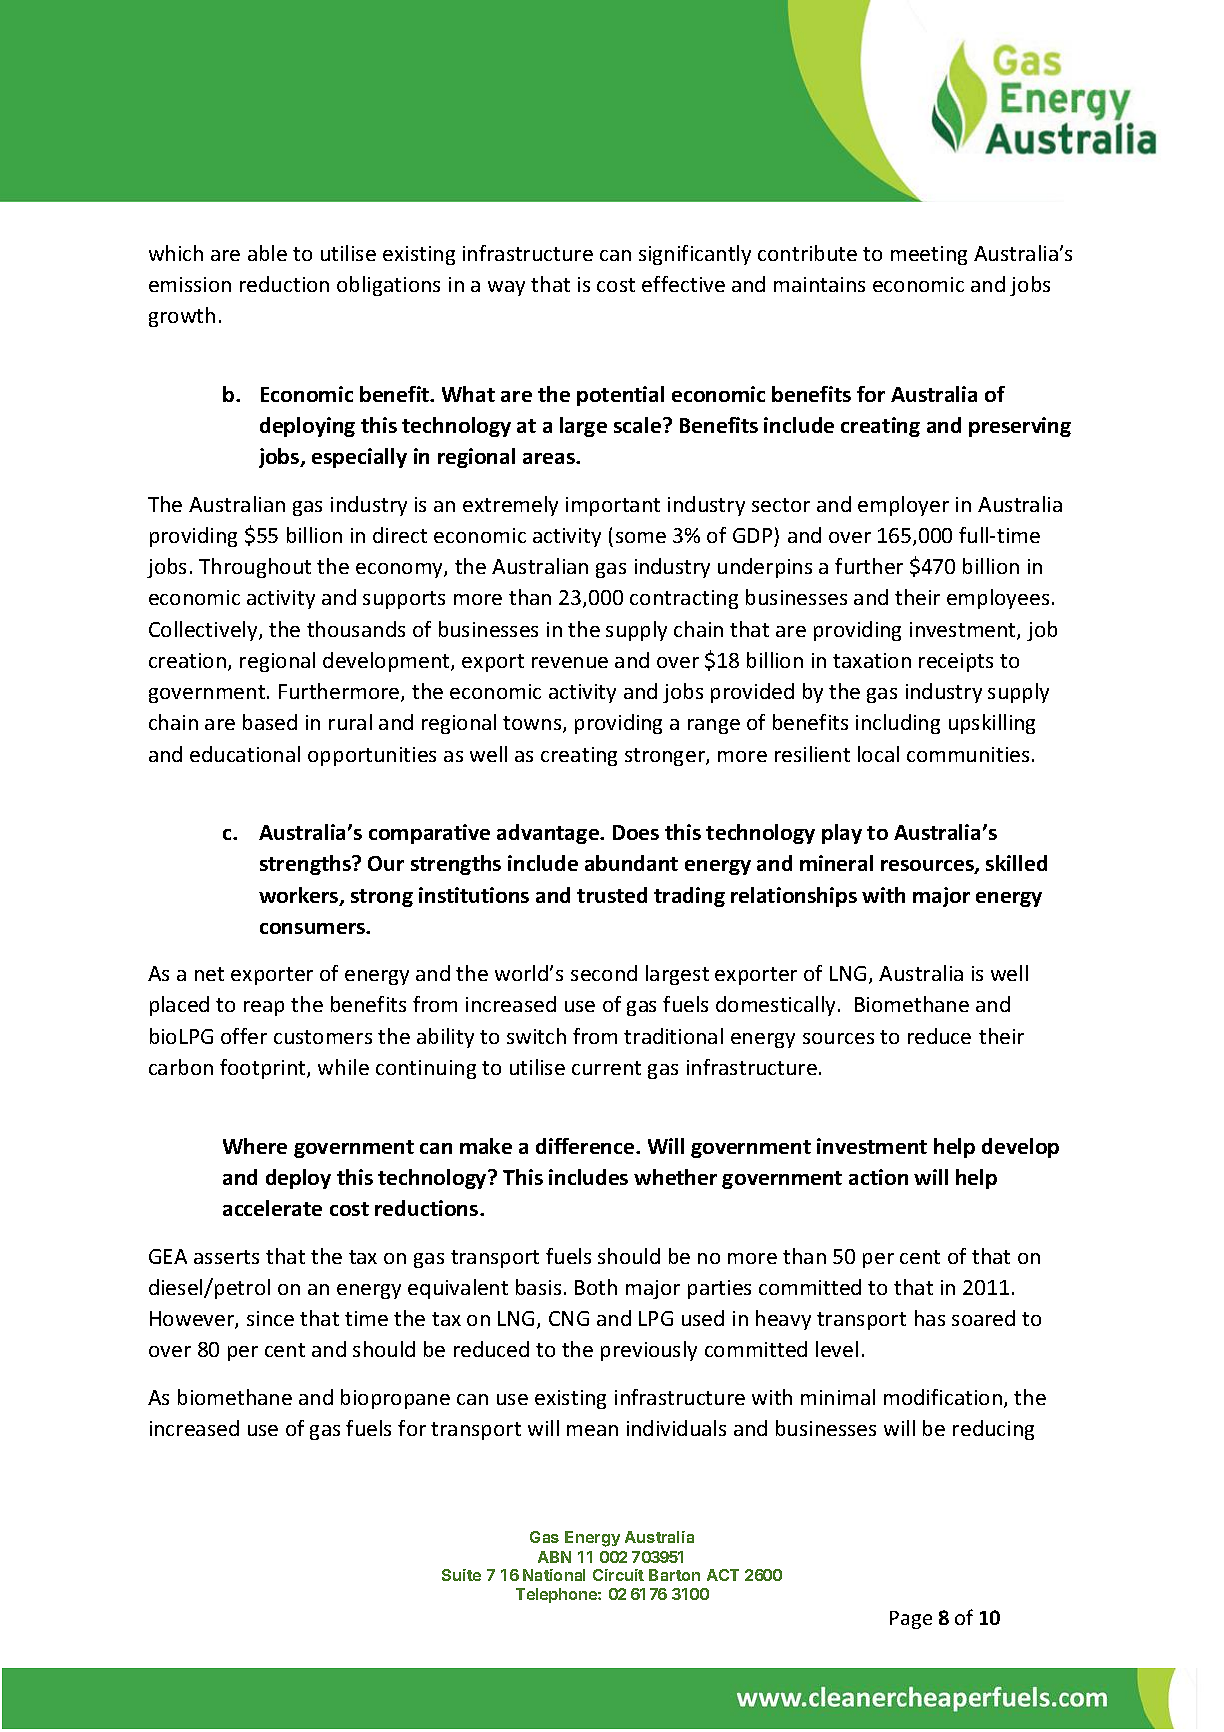  I want to click on way, so click(506, 288).
